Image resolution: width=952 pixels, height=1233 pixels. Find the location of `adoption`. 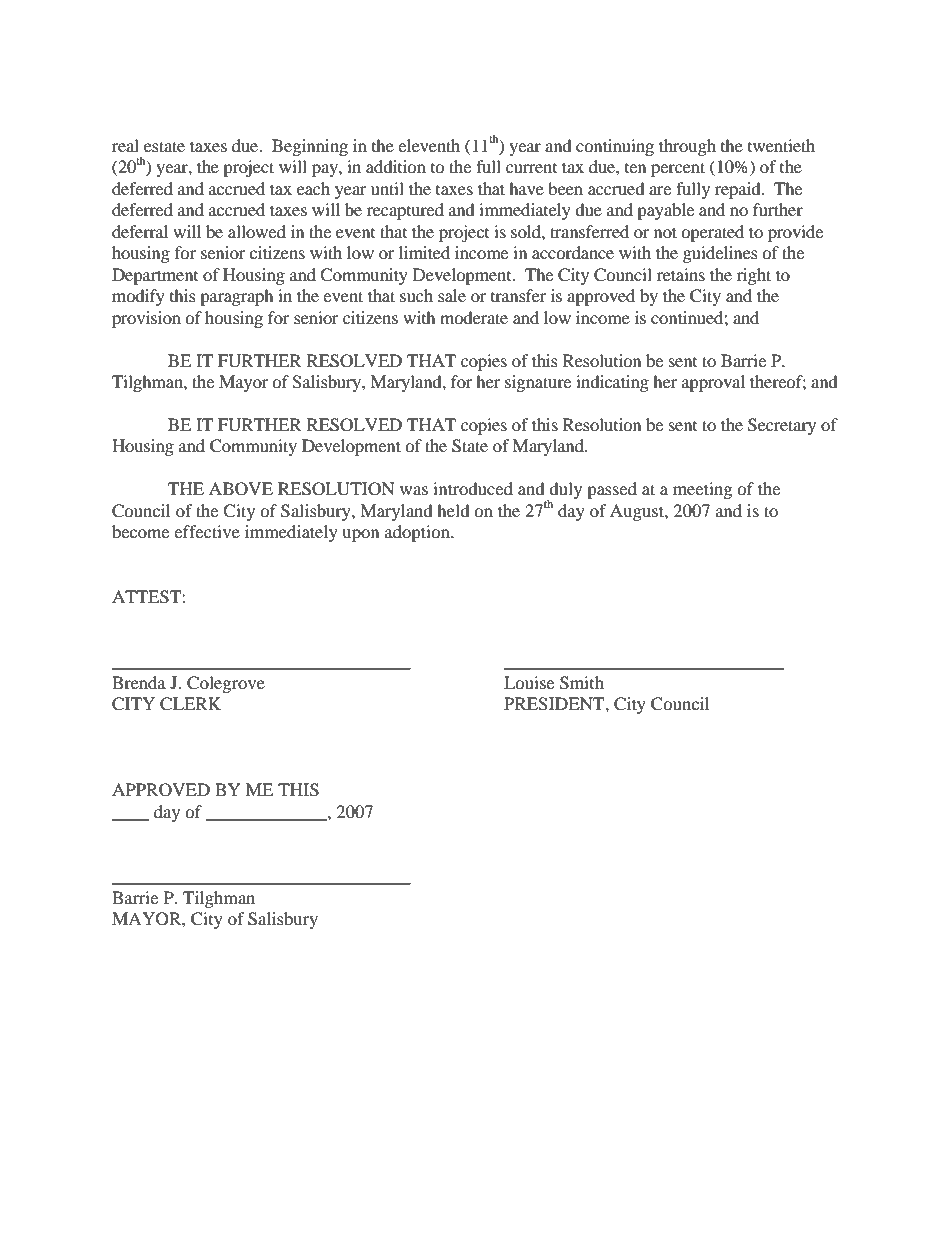

adoption is located at coordinates (418, 533).
